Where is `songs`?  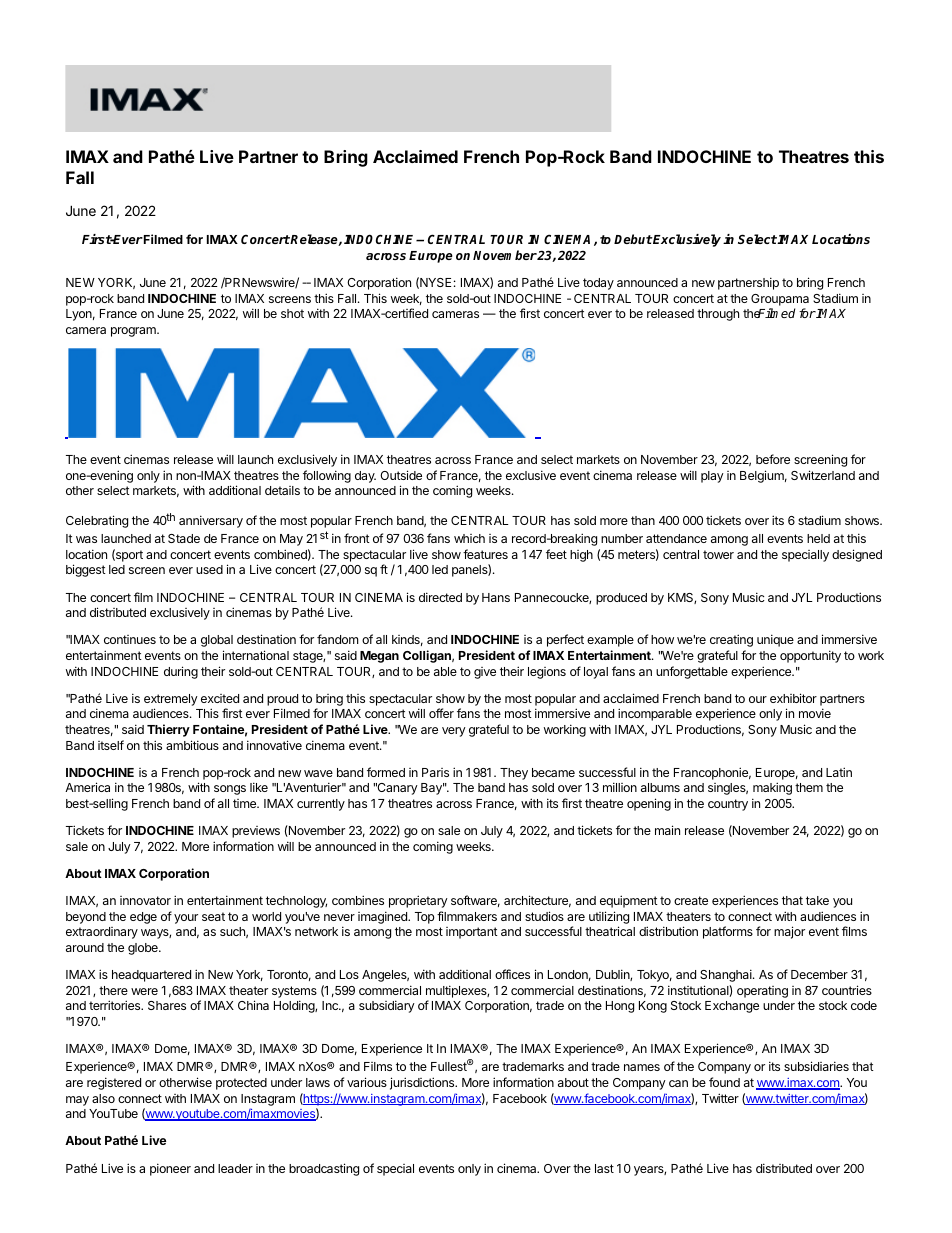 songs is located at coordinates (230, 790).
